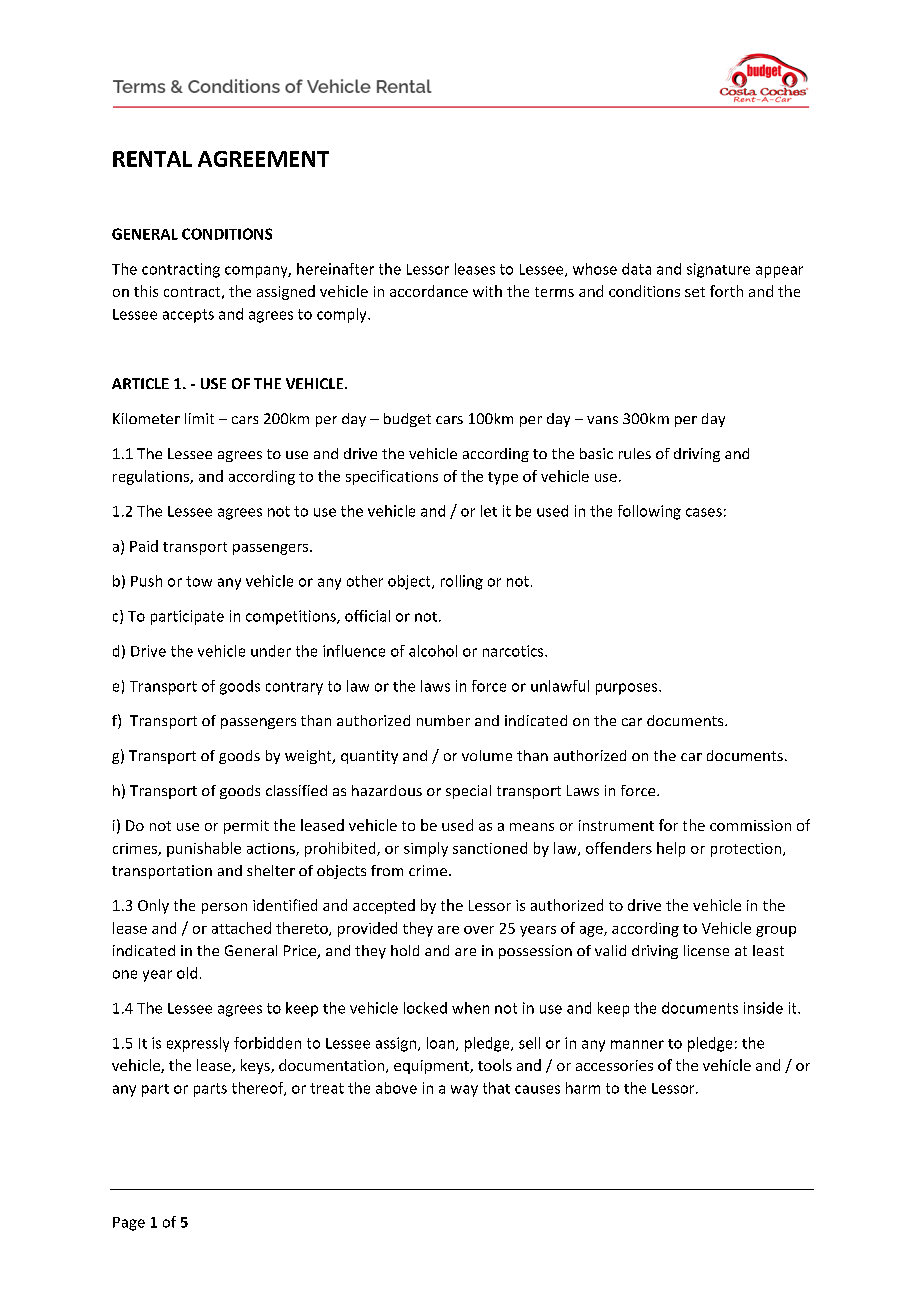  Describe the element at coordinates (129, 1224) in the screenshot. I see `Page` at that location.
